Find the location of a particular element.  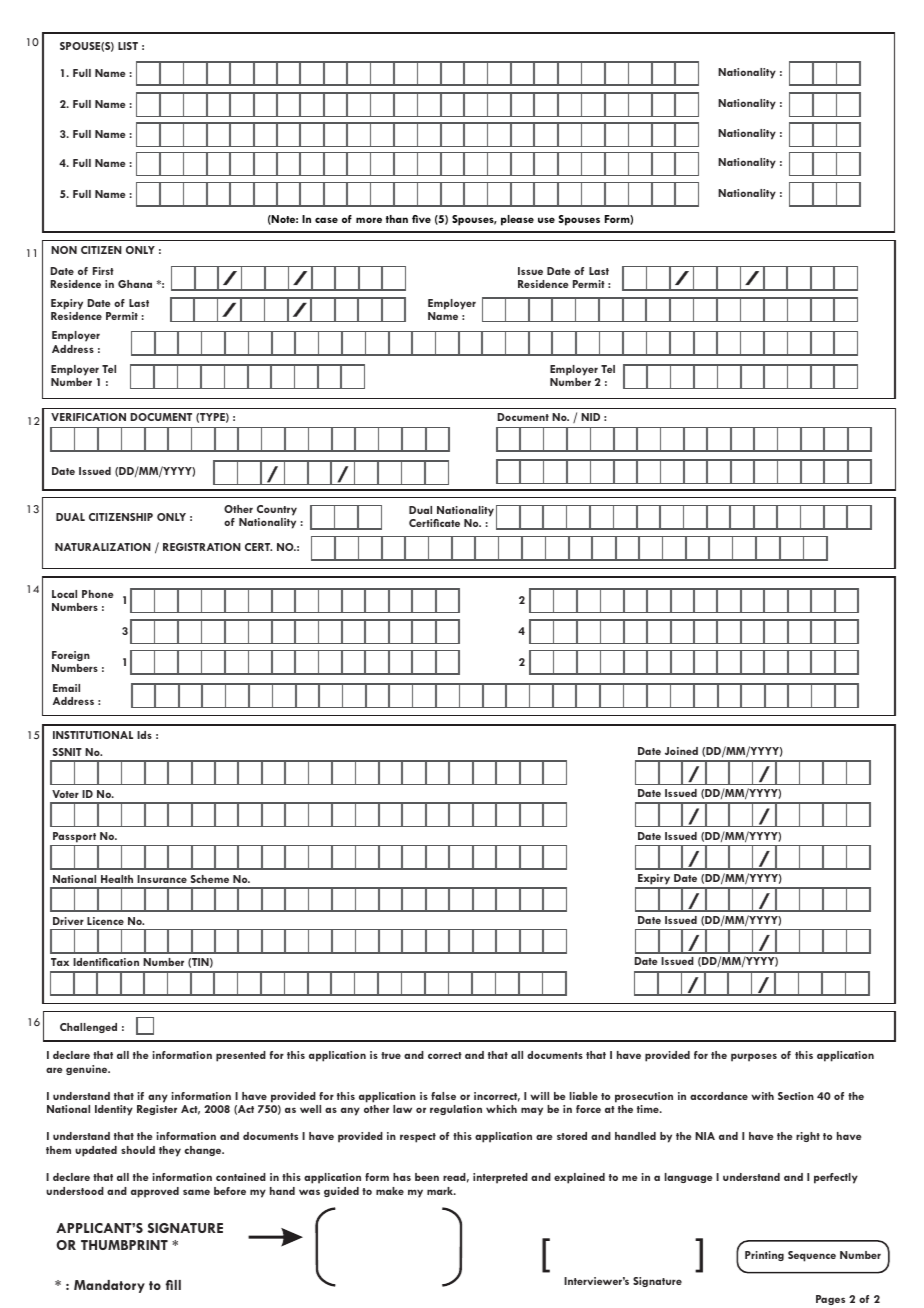

than is located at coordinates (397, 219).
